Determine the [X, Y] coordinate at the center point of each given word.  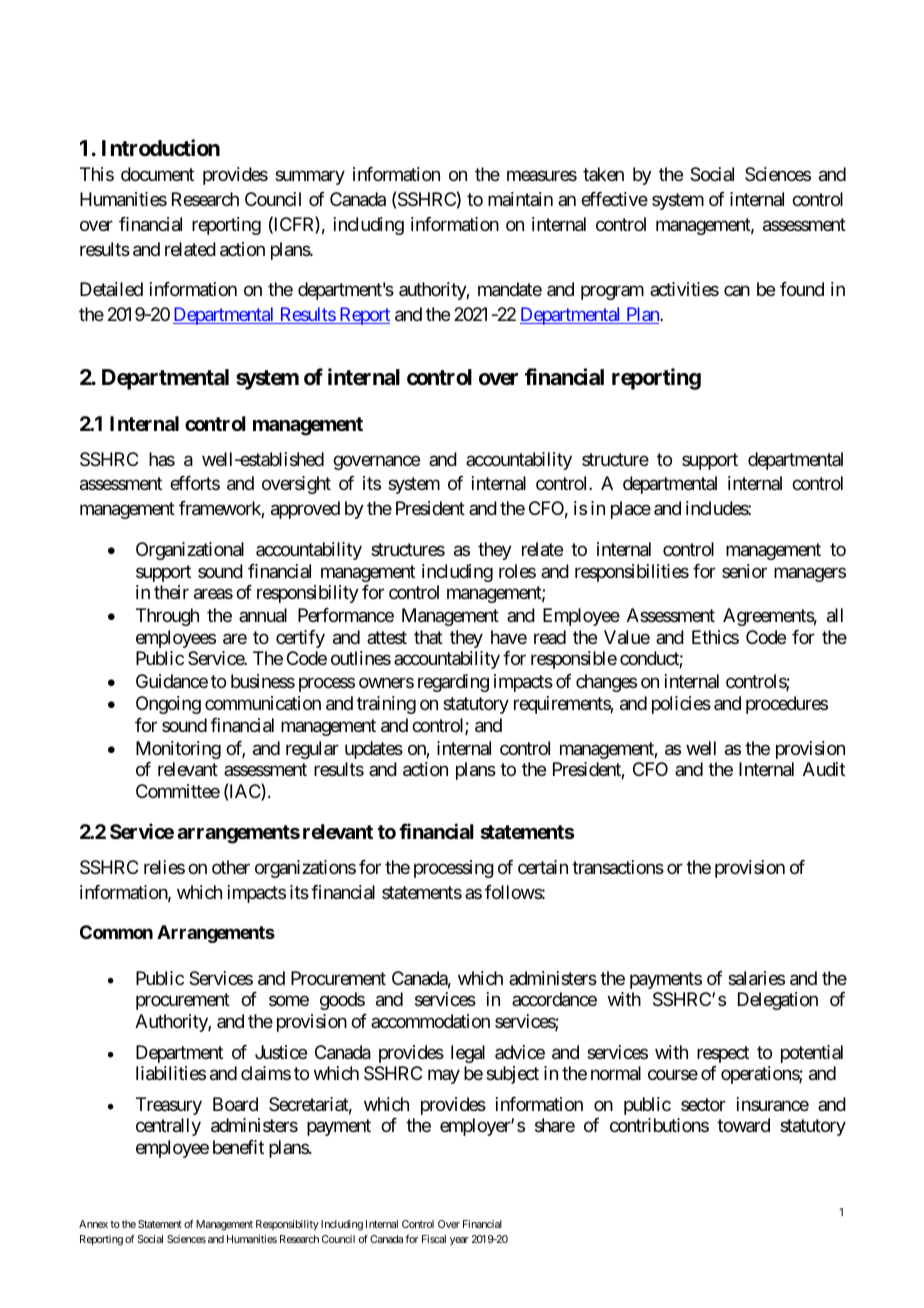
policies [681, 705]
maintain [520, 199]
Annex [93, 1224]
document [157, 174]
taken [603, 174]
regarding [453, 683]
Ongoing [168, 705]
